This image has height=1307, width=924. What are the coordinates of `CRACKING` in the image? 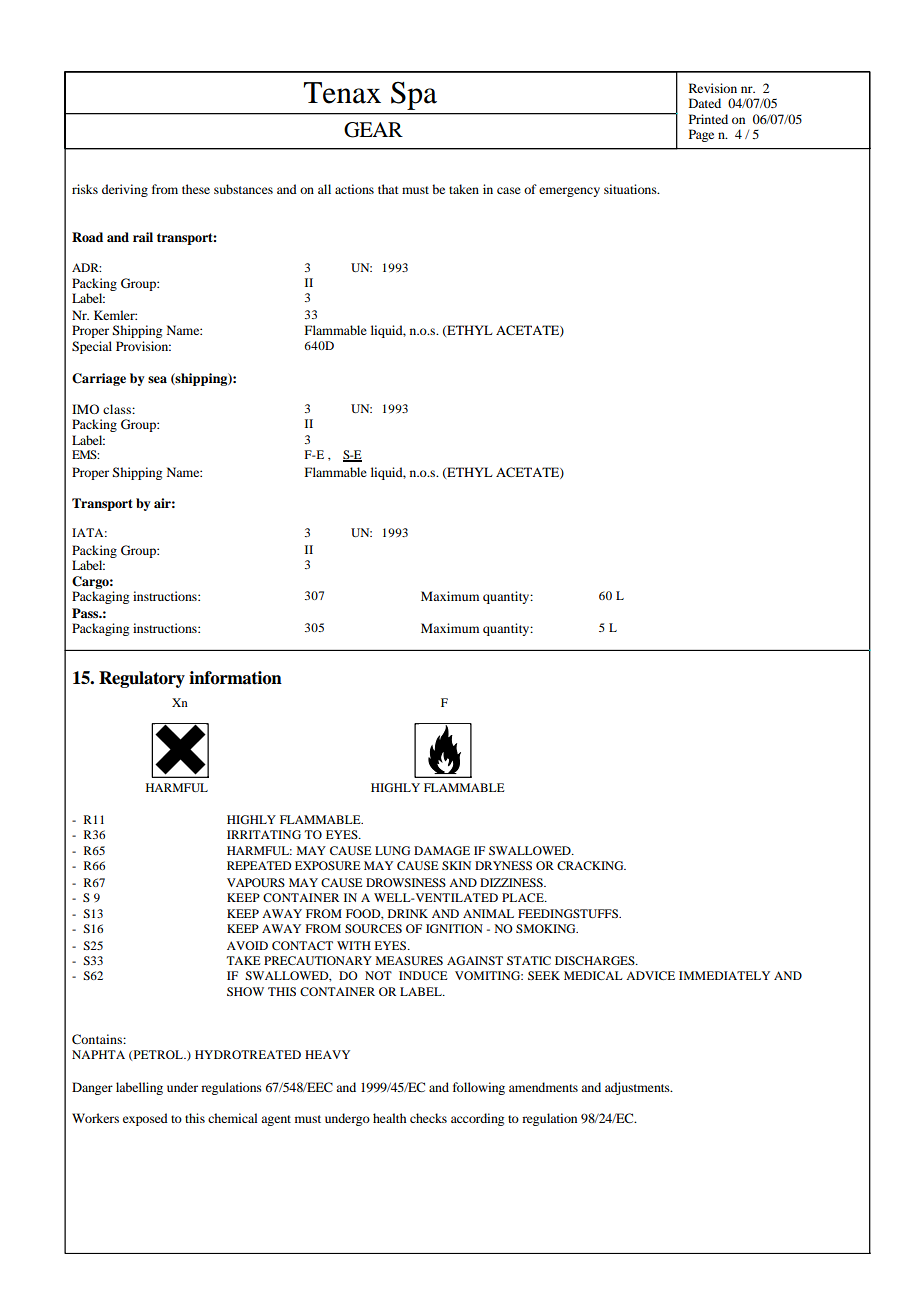 It's located at (591, 865).
